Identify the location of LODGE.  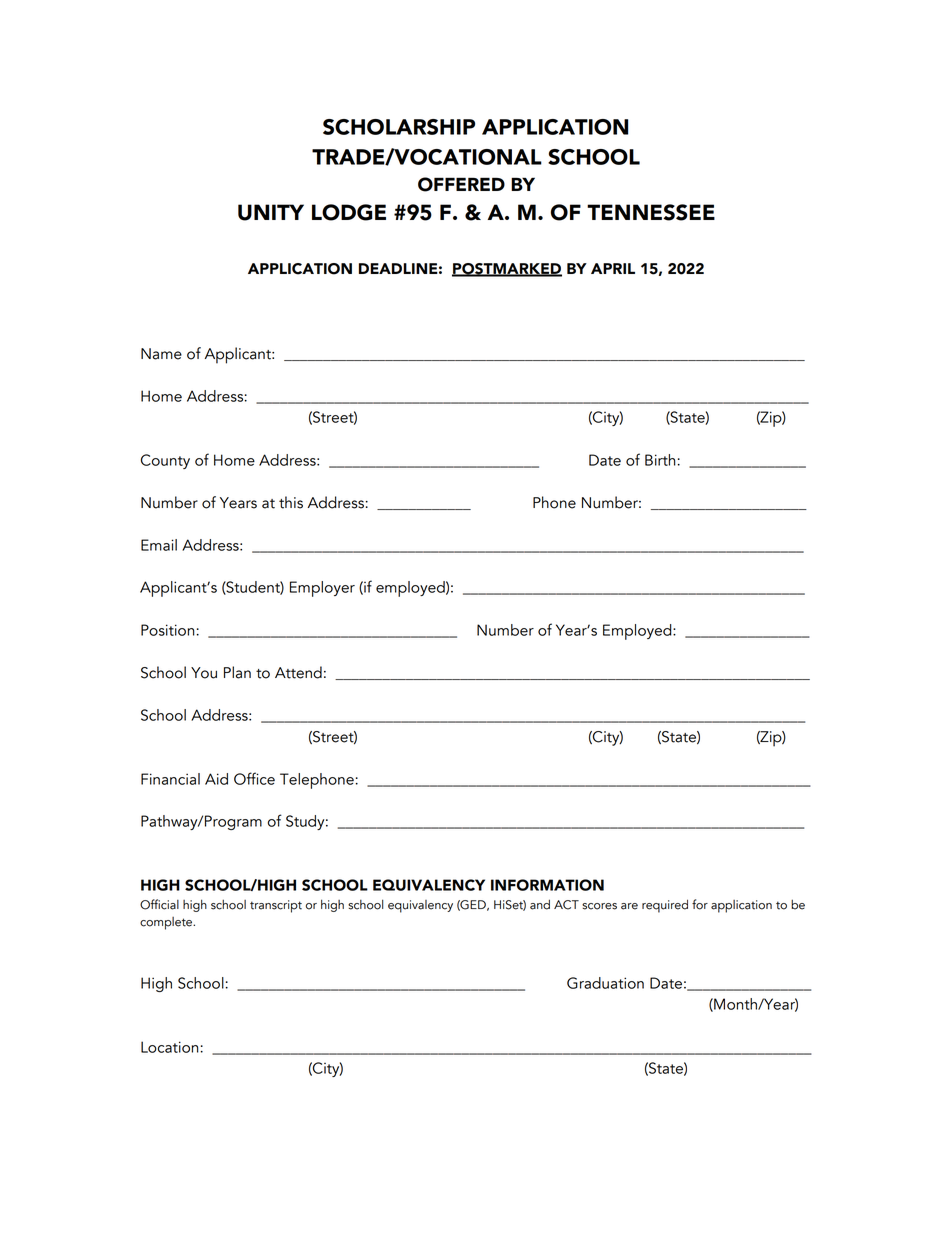
(349, 212).
